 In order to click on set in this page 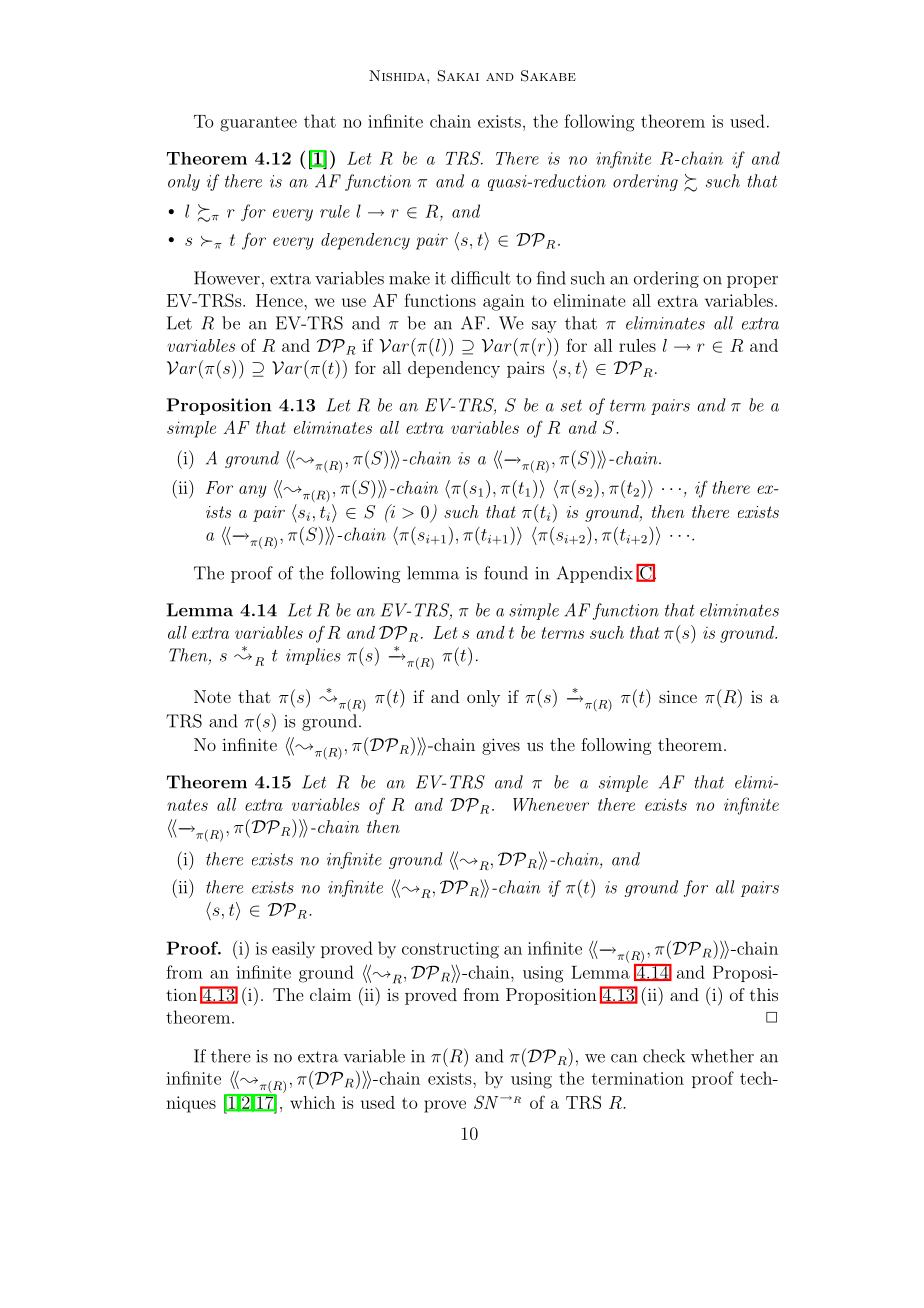, I will do `click(571, 405)`.
